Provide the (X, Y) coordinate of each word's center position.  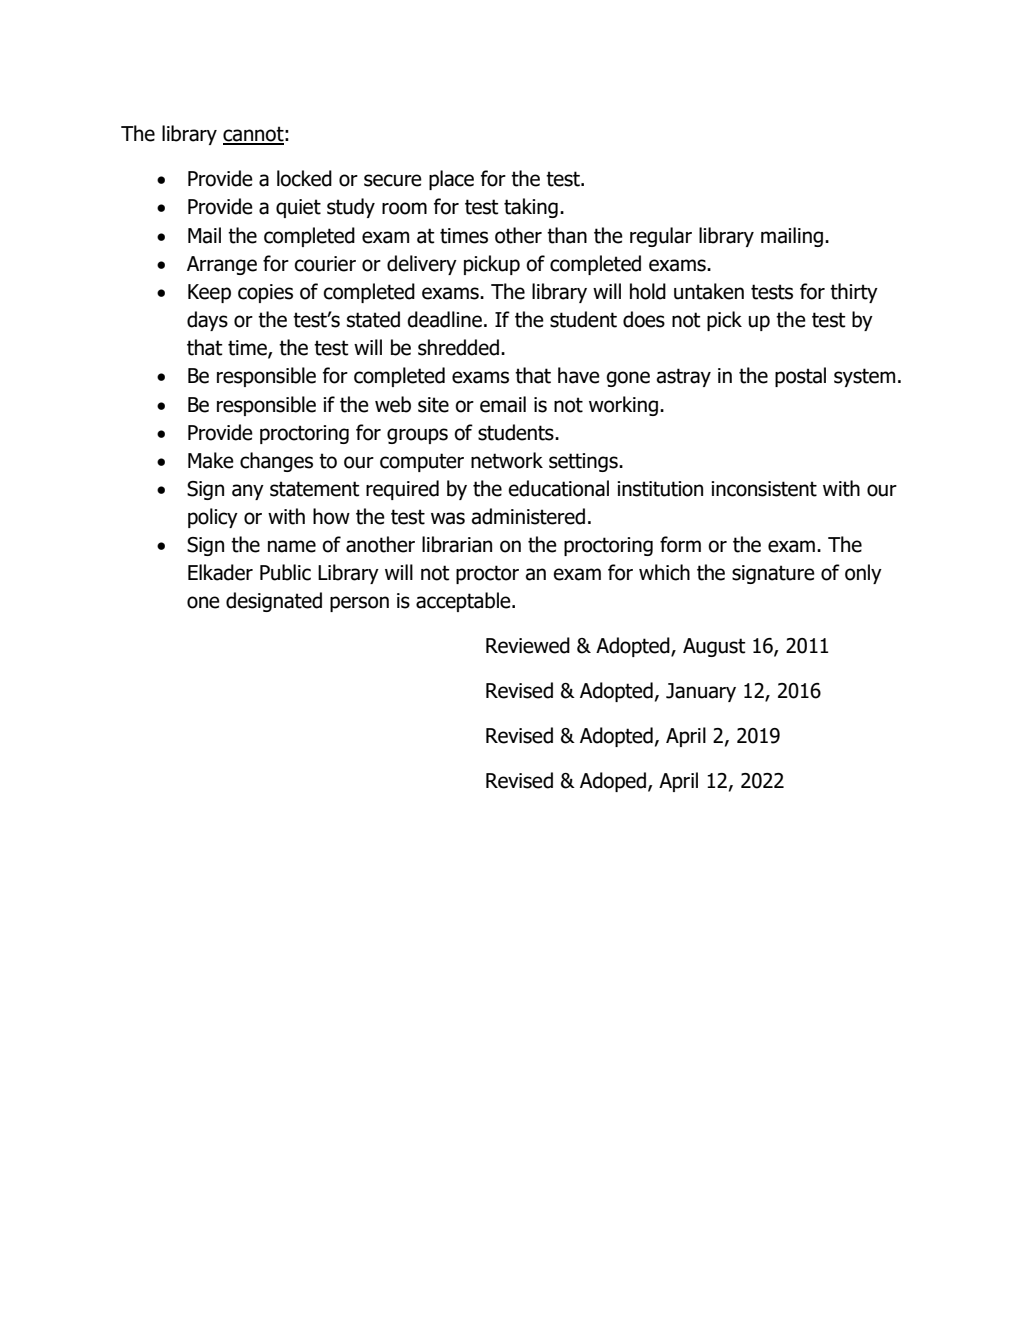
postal (800, 377)
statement (315, 489)
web (393, 404)
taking (531, 208)
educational (558, 488)
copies (265, 293)
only (863, 574)
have (579, 375)
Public (285, 572)
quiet (298, 208)
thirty (854, 293)
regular (661, 237)
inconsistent (764, 489)
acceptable (464, 602)
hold (648, 291)
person (359, 604)
